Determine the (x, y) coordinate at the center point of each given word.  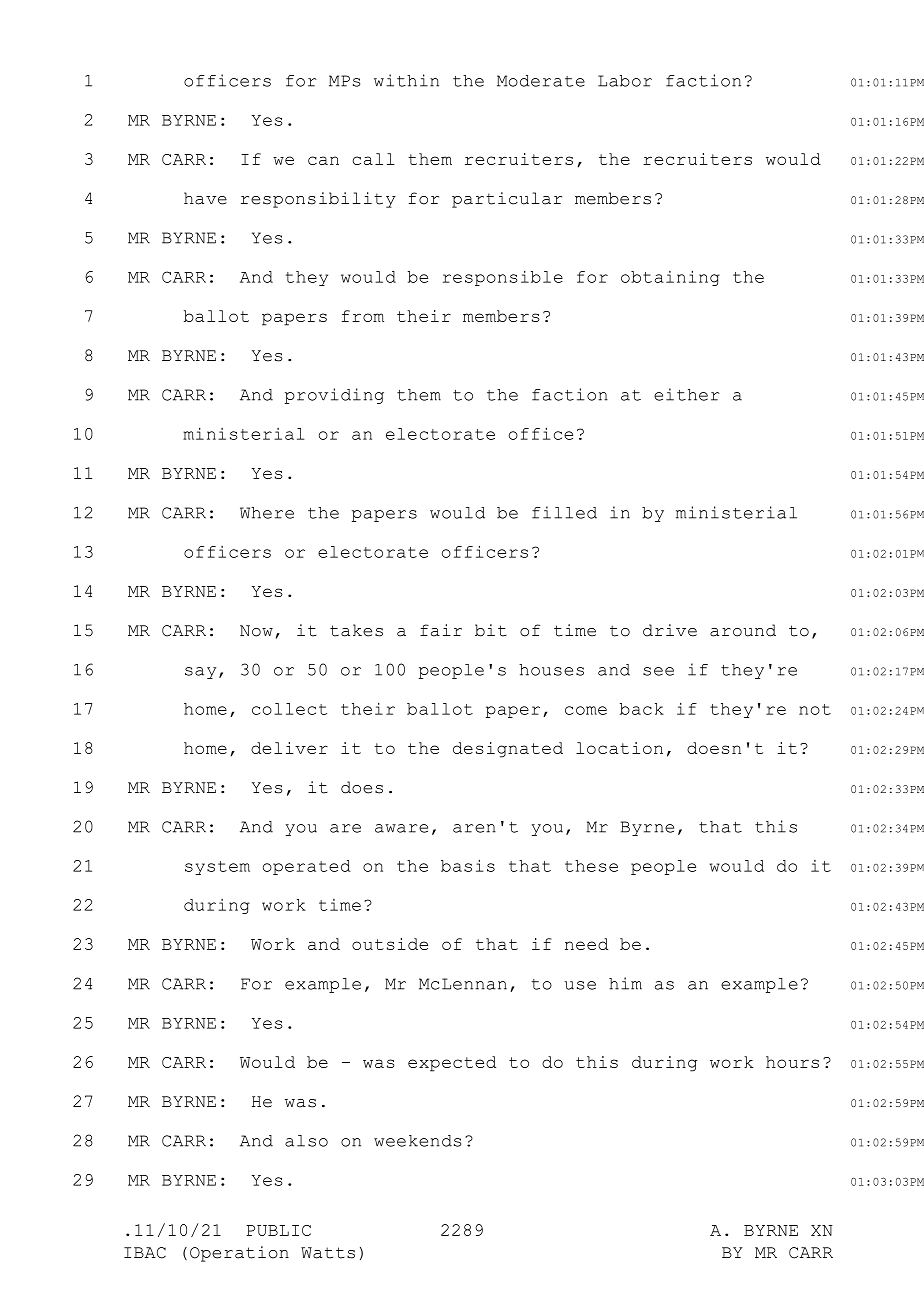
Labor (625, 81)
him (625, 983)
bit (491, 630)
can (323, 160)
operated (307, 867)
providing (334, 396)
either (686, 394)
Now (256, 631)
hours (792, 1062)
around (743, 630)
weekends (417, 1141)
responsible (503, 278)
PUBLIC (278, 1230)
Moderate (541, 81)
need (586, 944)
